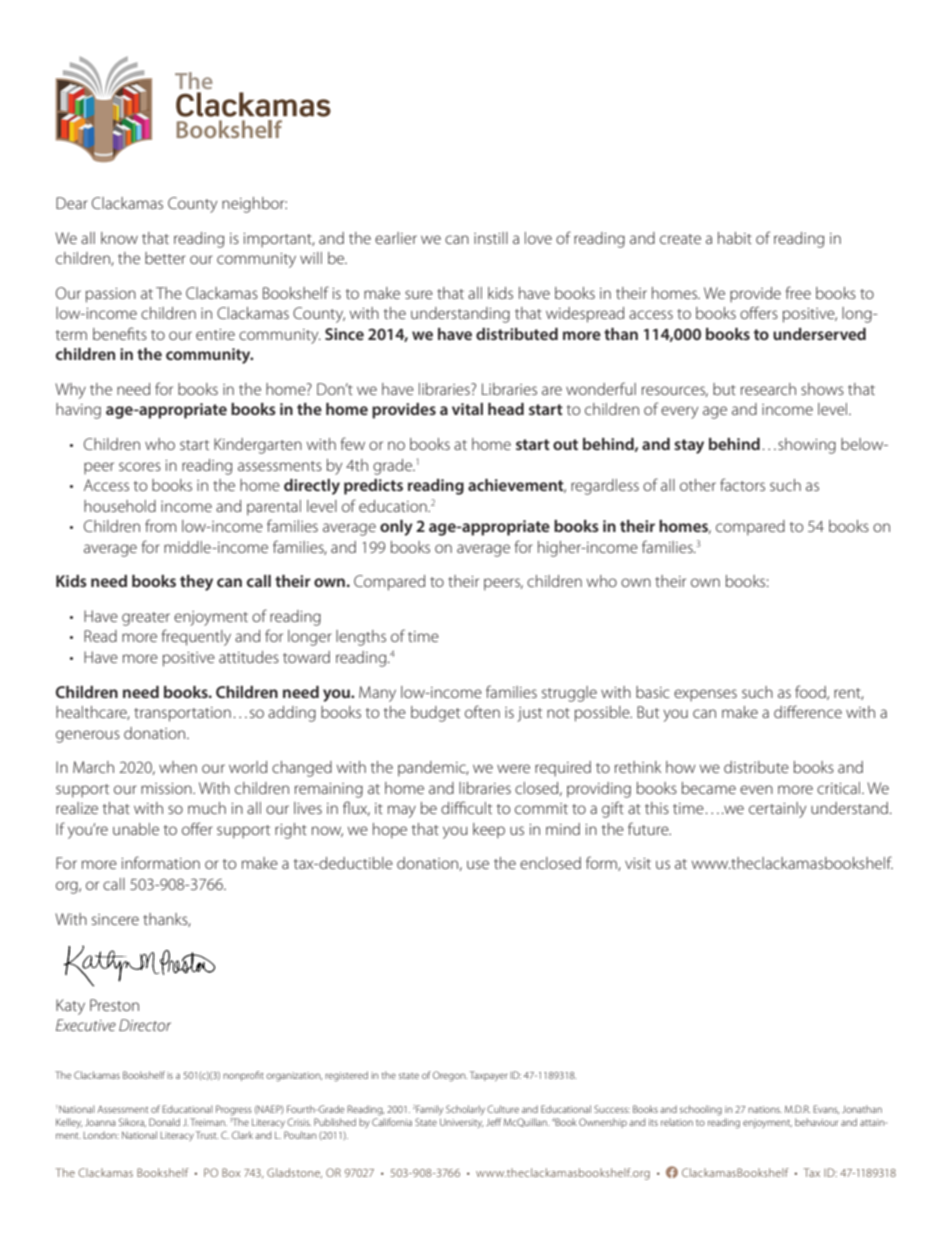  What do you see at coordinates (491, 238) in the screenshot?
I see `instill` at bounding box center [491, 238].
